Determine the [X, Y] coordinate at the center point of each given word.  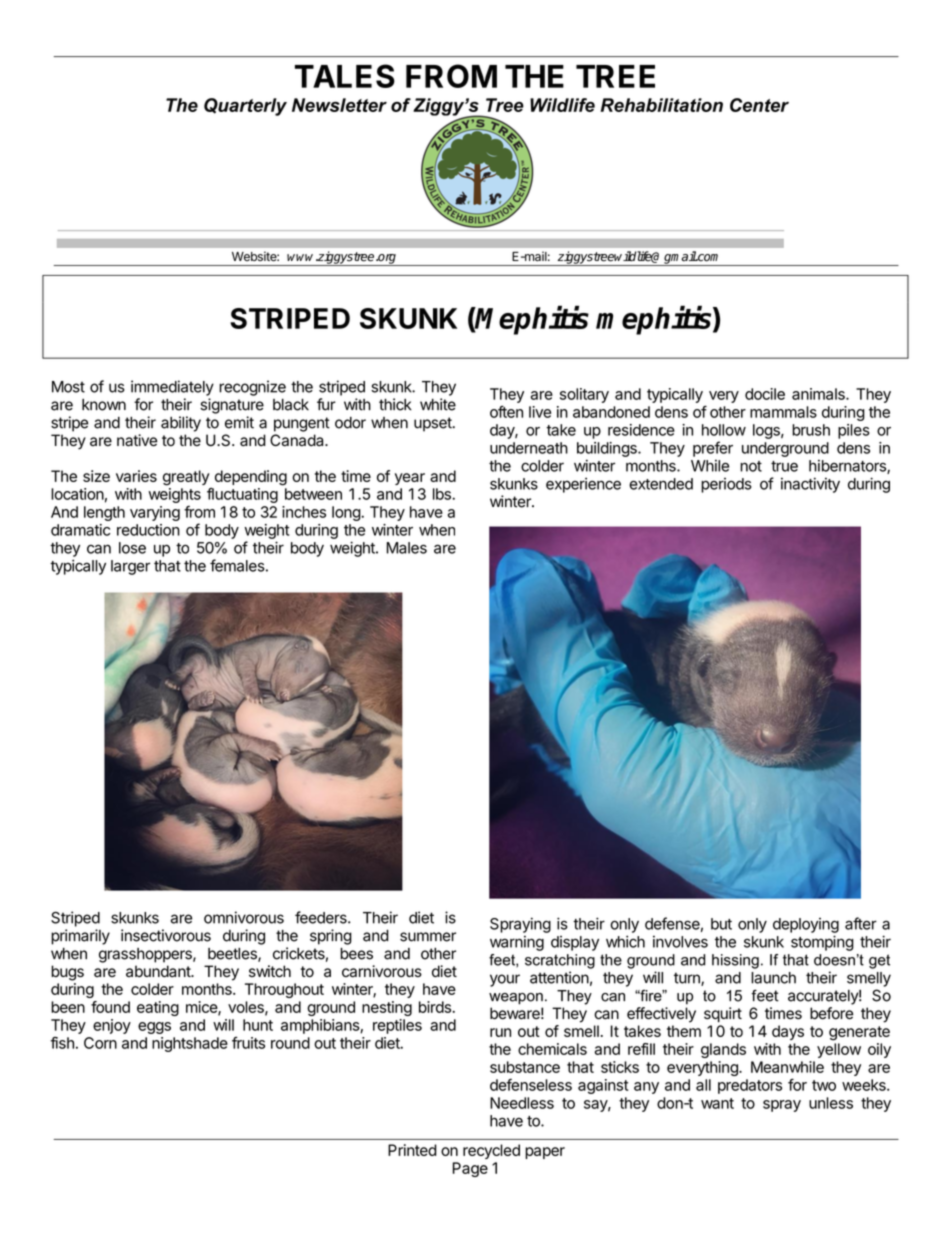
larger [130, 567]
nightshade [190, 1044]
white [438, 404]
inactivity [810, 485]
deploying [806, 925]
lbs [443, 494]
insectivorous [166, 935]
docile [765, 394]
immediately [172, 388]
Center [759, 105]
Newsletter [339, 105]
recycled [491, 1151]
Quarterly [245, 107]
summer [428, 937]
